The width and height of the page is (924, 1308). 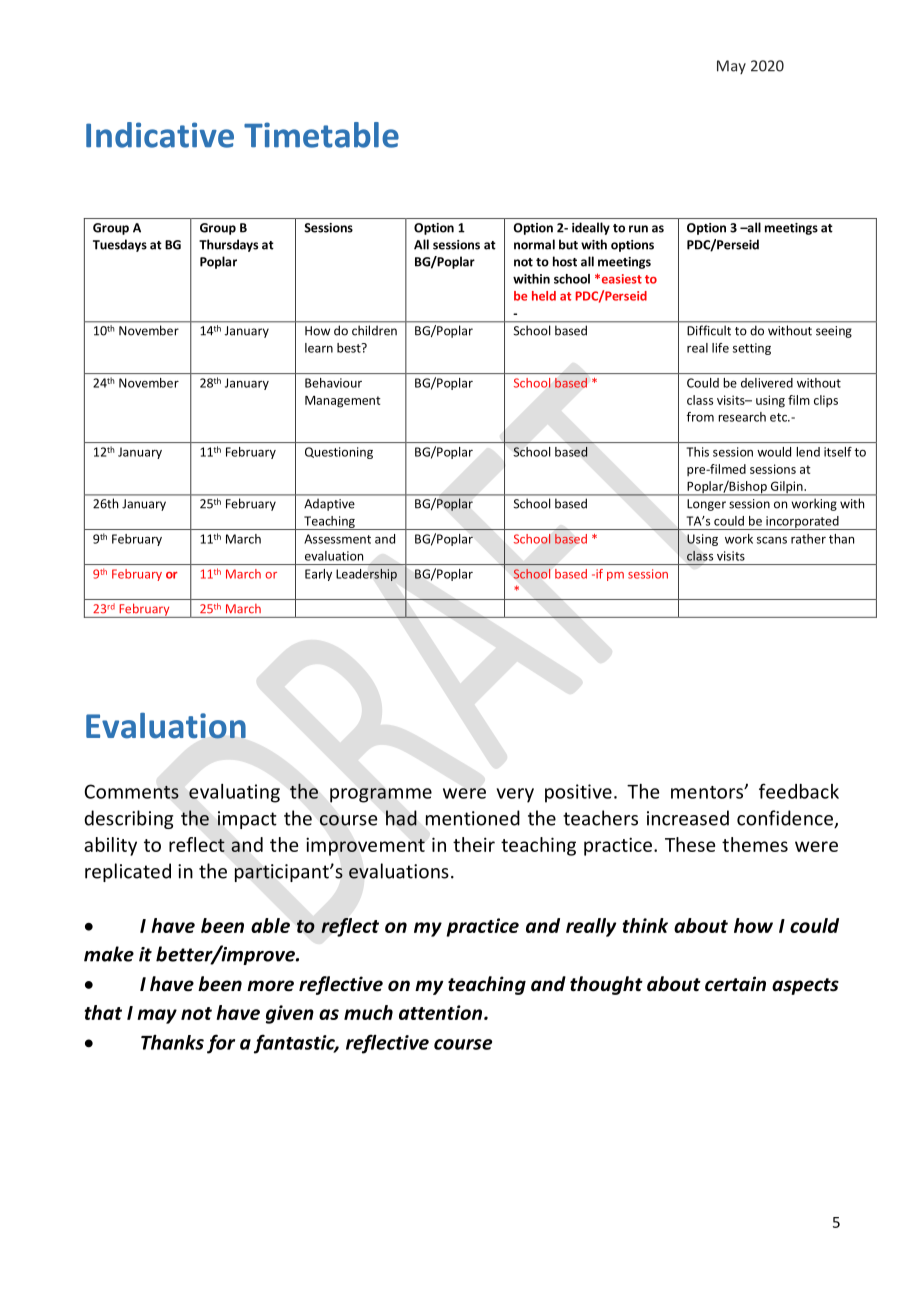 I want to click on much, so click(x=368, y=1012).
